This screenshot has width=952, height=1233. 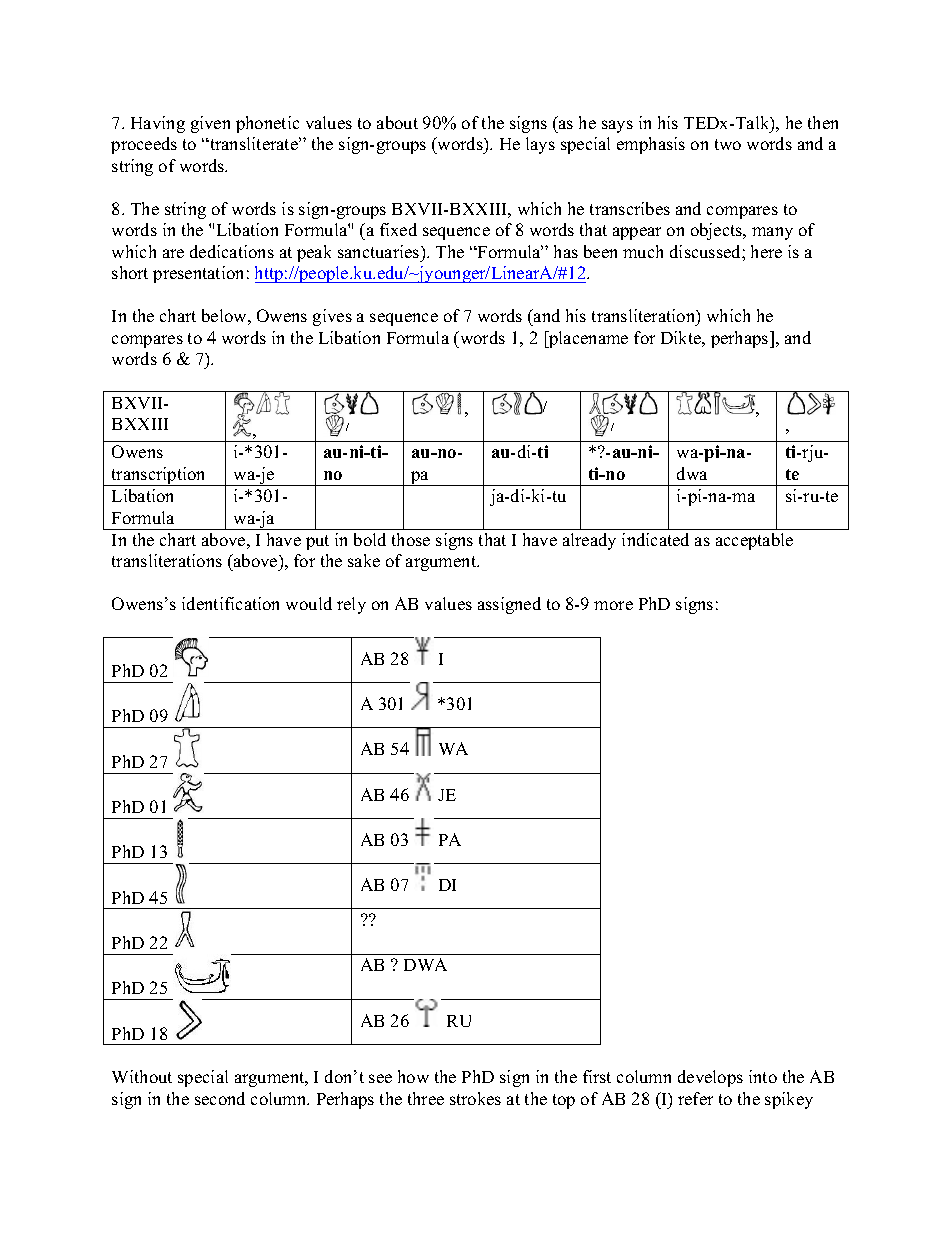 What do you see at coordinates (210, 124) in the screenshot?
I see `given` at bounding box center [210, 124].
